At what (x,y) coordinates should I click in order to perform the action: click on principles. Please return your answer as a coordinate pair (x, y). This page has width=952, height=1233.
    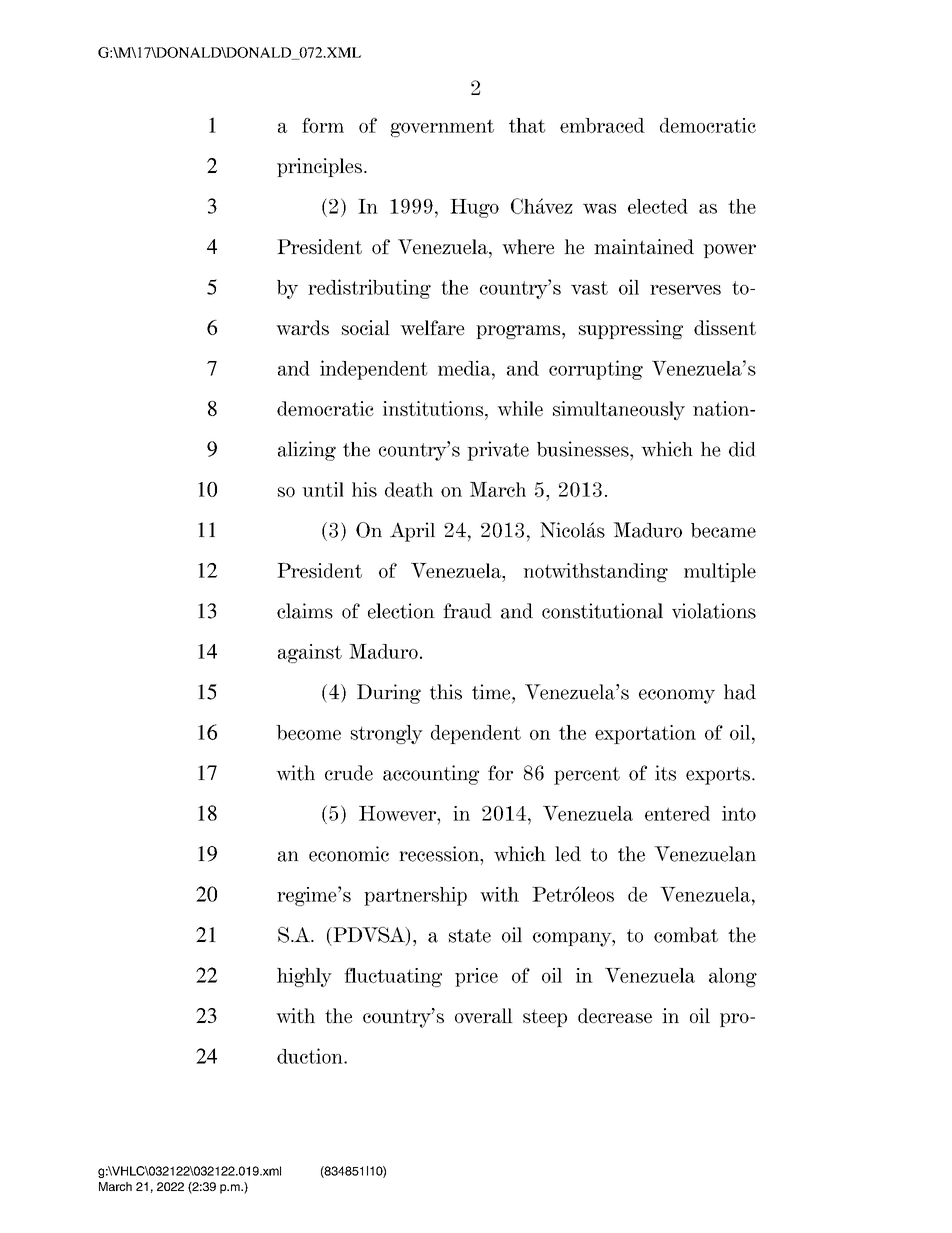
    Looking at the image, I should click on (319, 167).
